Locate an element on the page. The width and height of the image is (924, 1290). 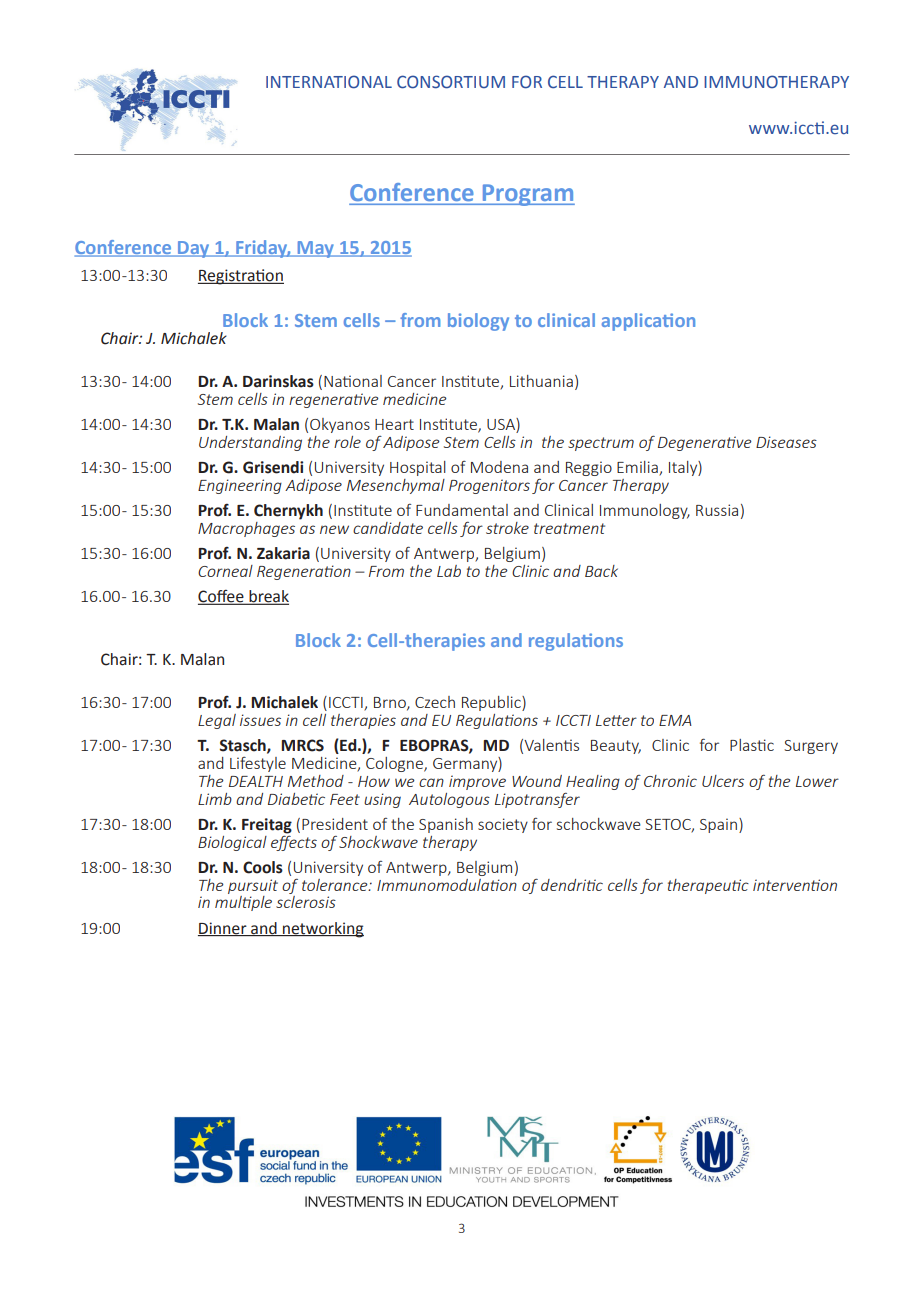
Program is located at coordinates (527, 195).
